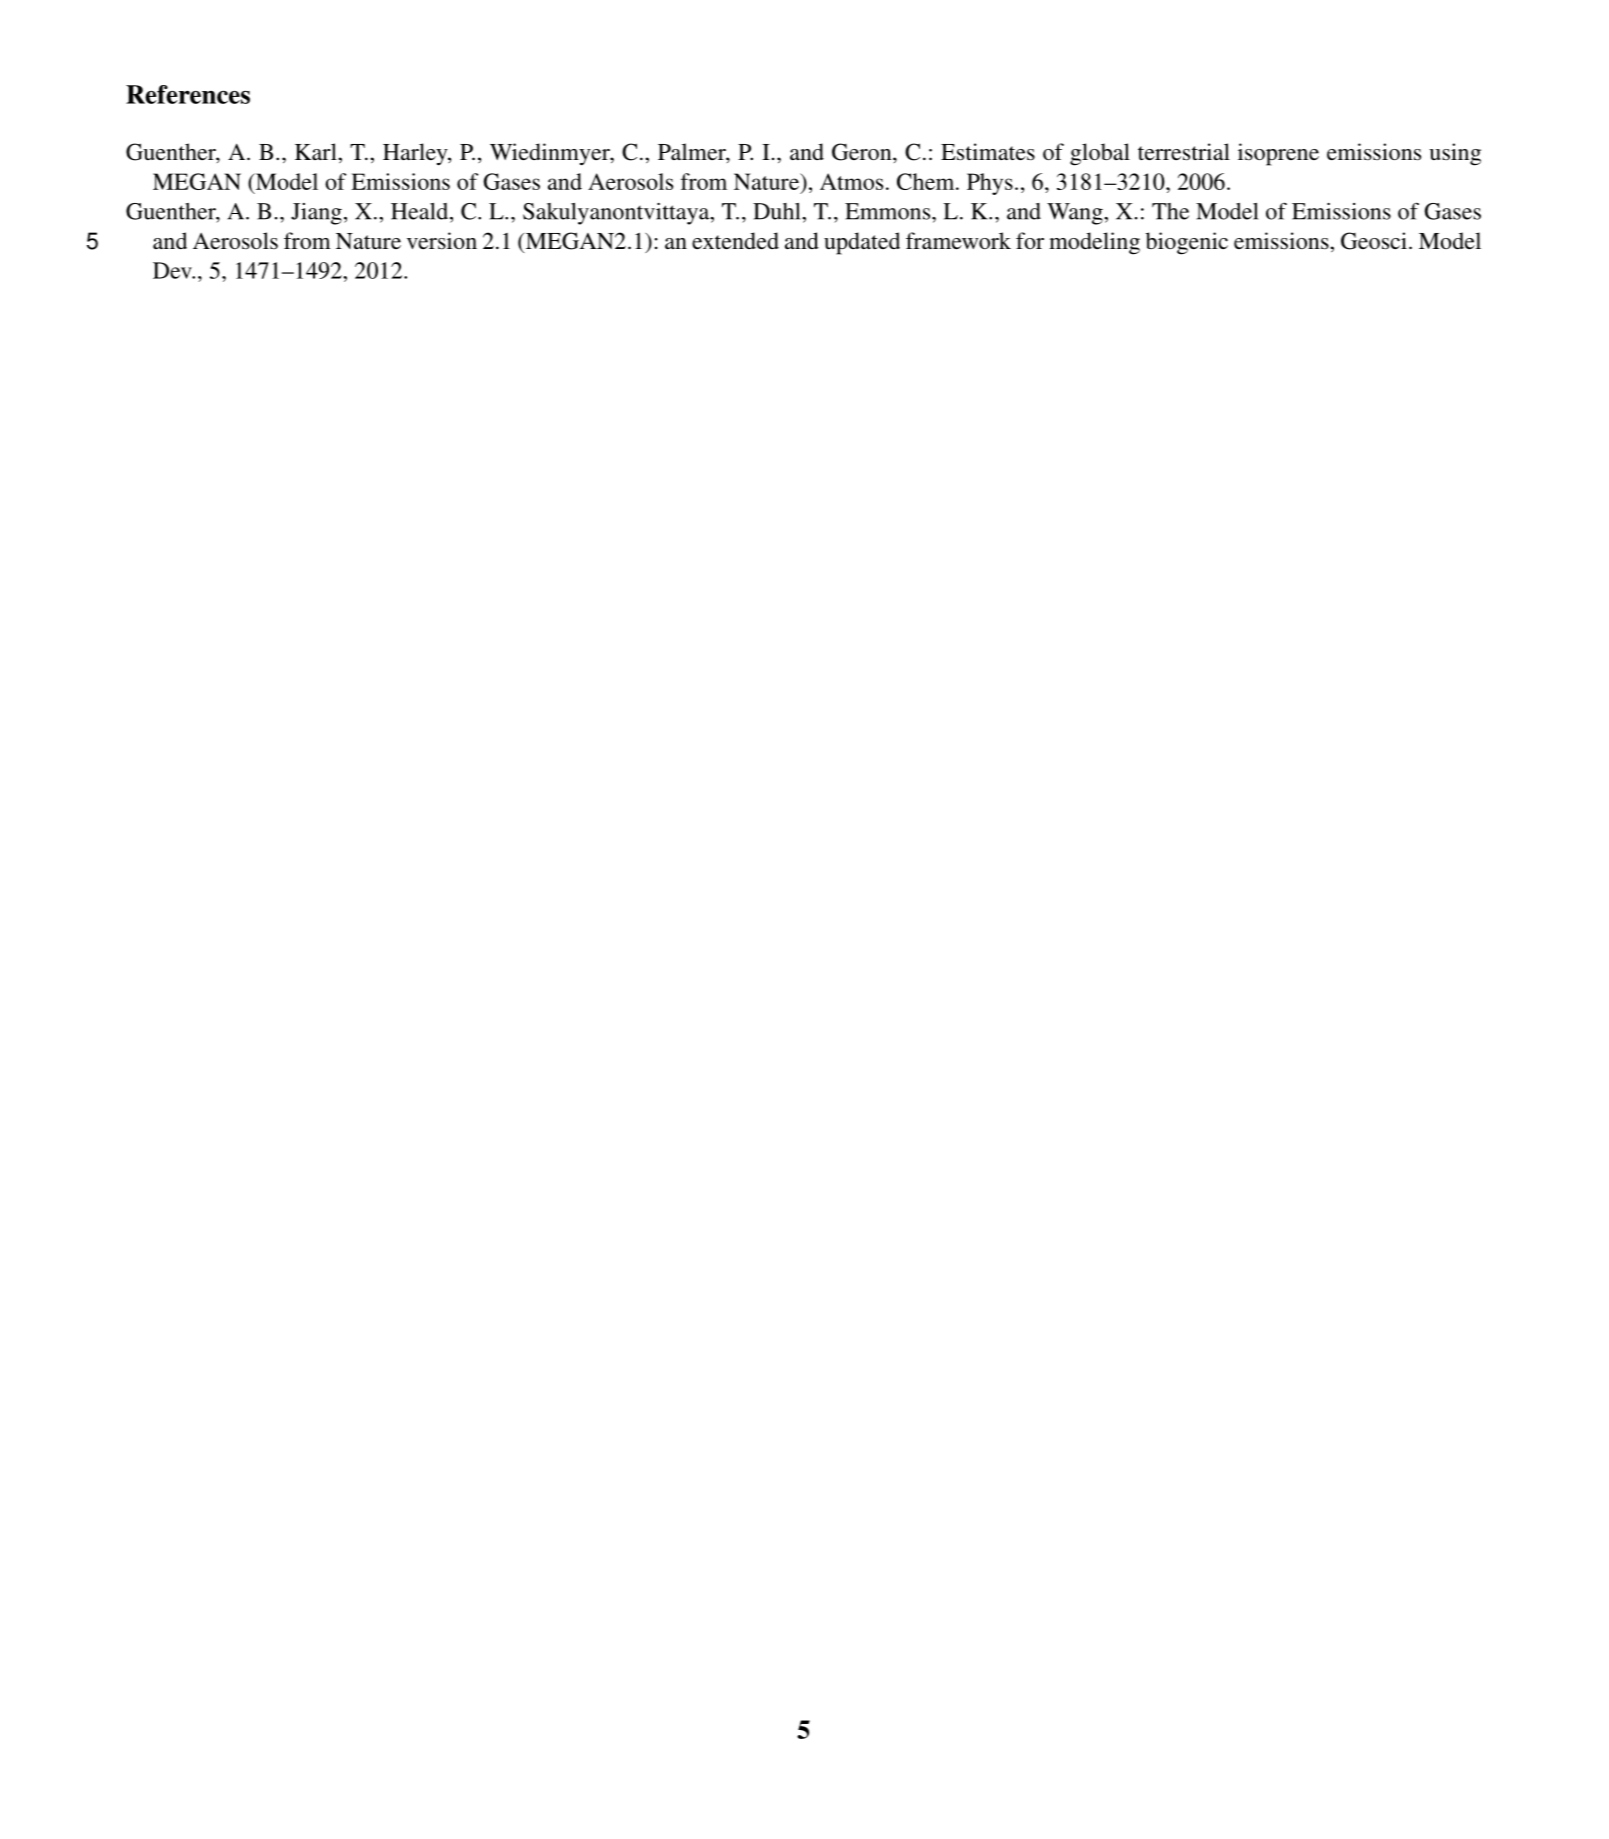  Describe the element at coordinates (188, 94) in the document. I see `References` at that location.
